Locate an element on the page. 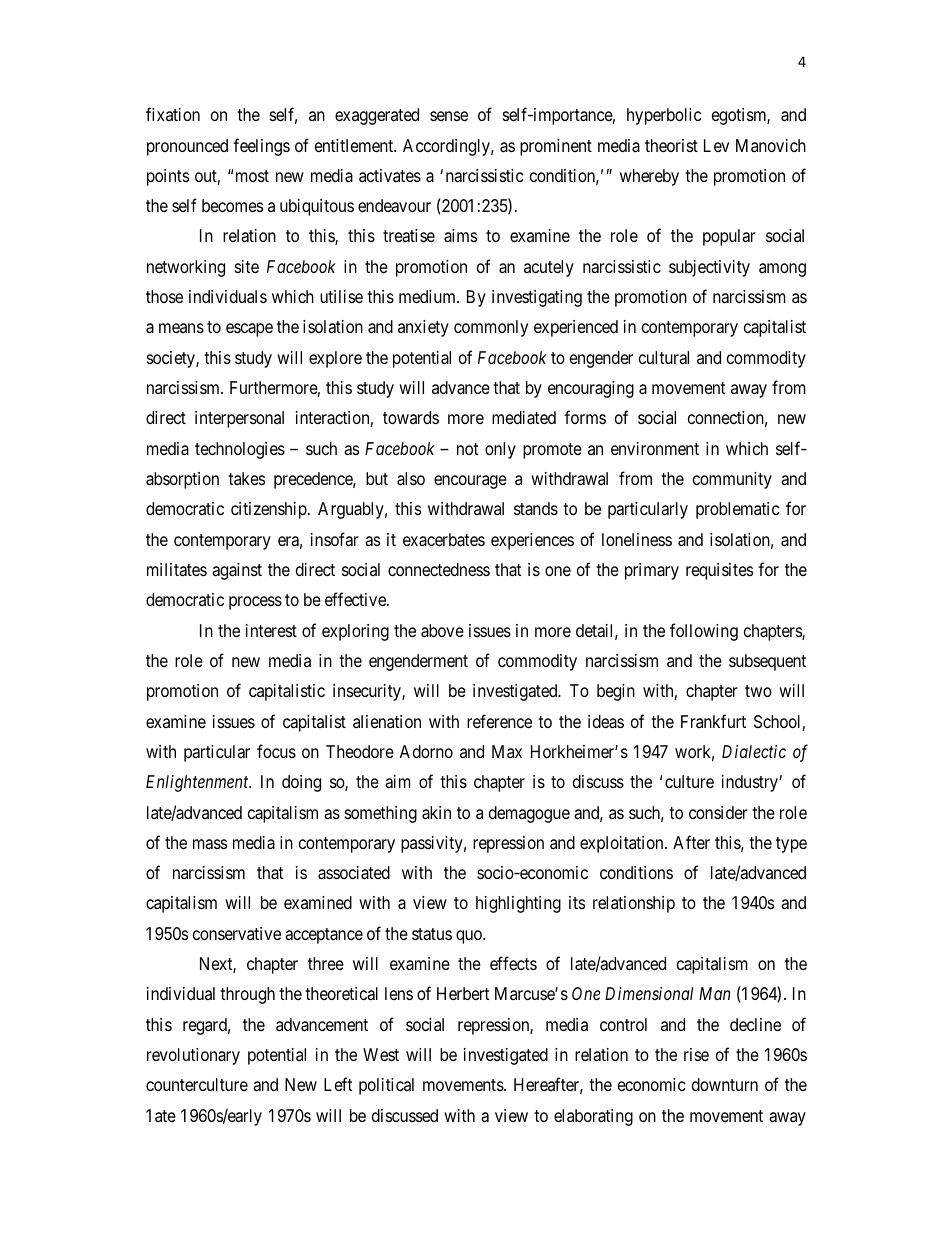  Enlightenment is located at coordinates (198, 783).
